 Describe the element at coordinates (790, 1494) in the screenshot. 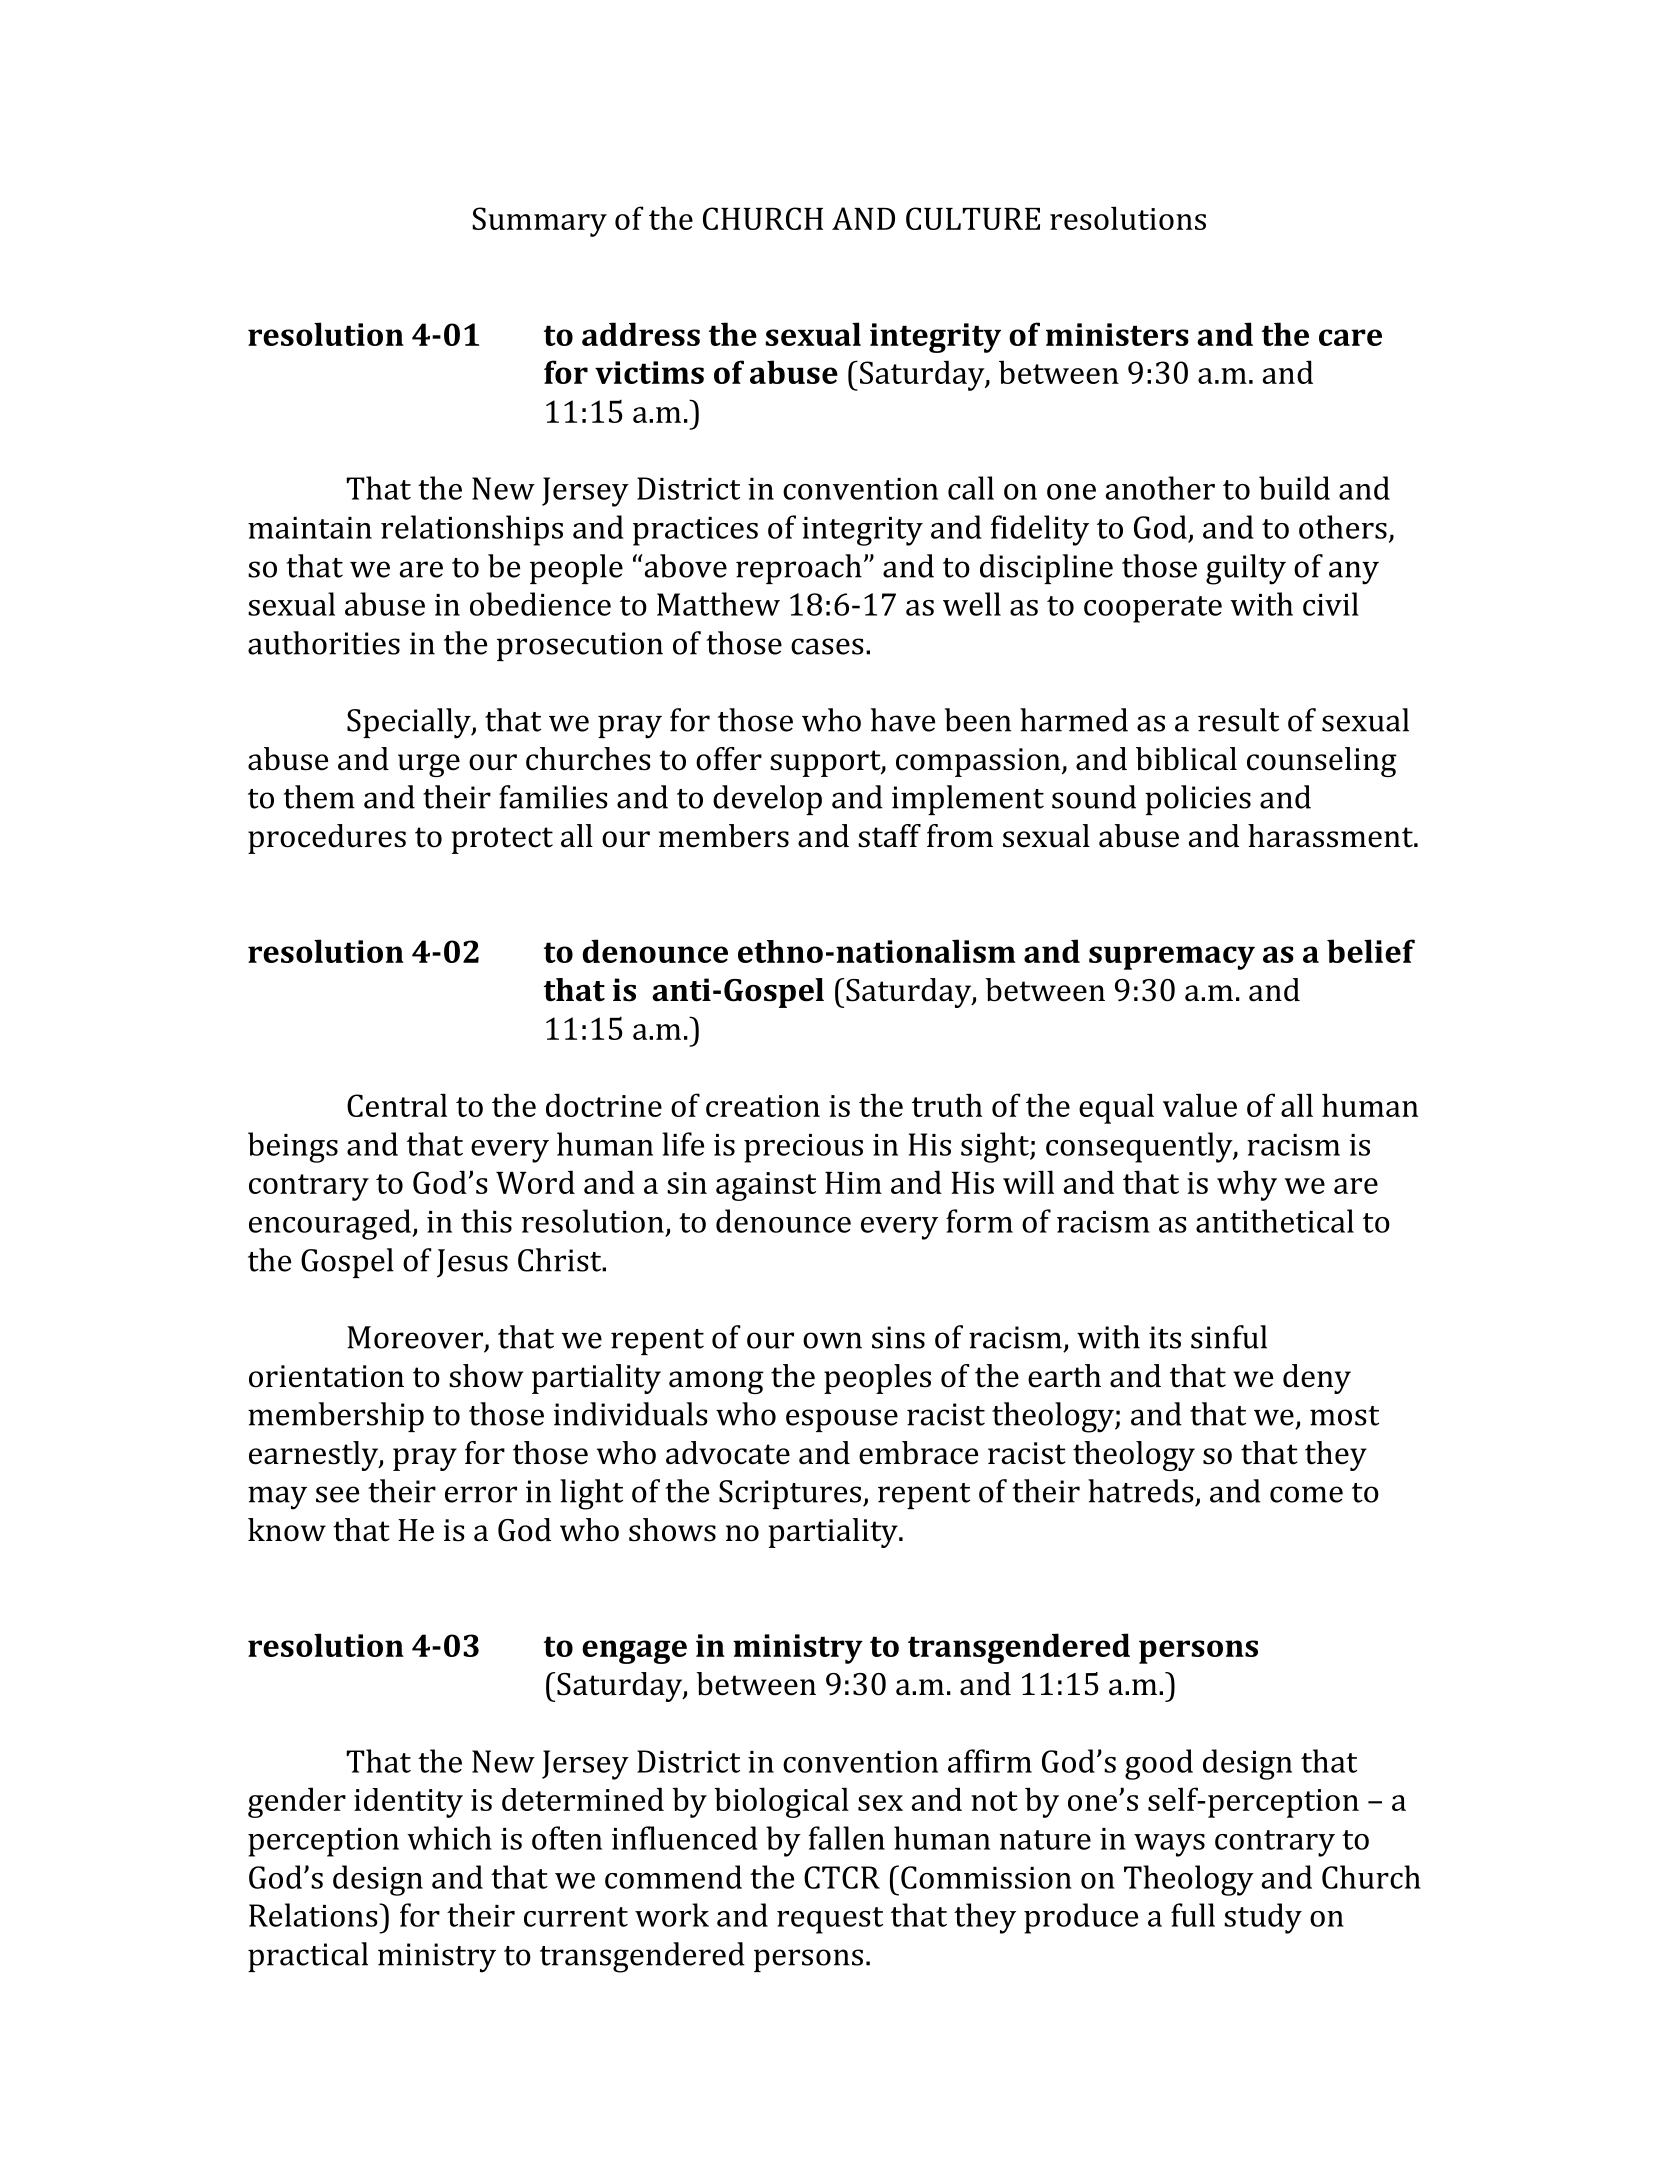

I see `Scriptures` at that location.
